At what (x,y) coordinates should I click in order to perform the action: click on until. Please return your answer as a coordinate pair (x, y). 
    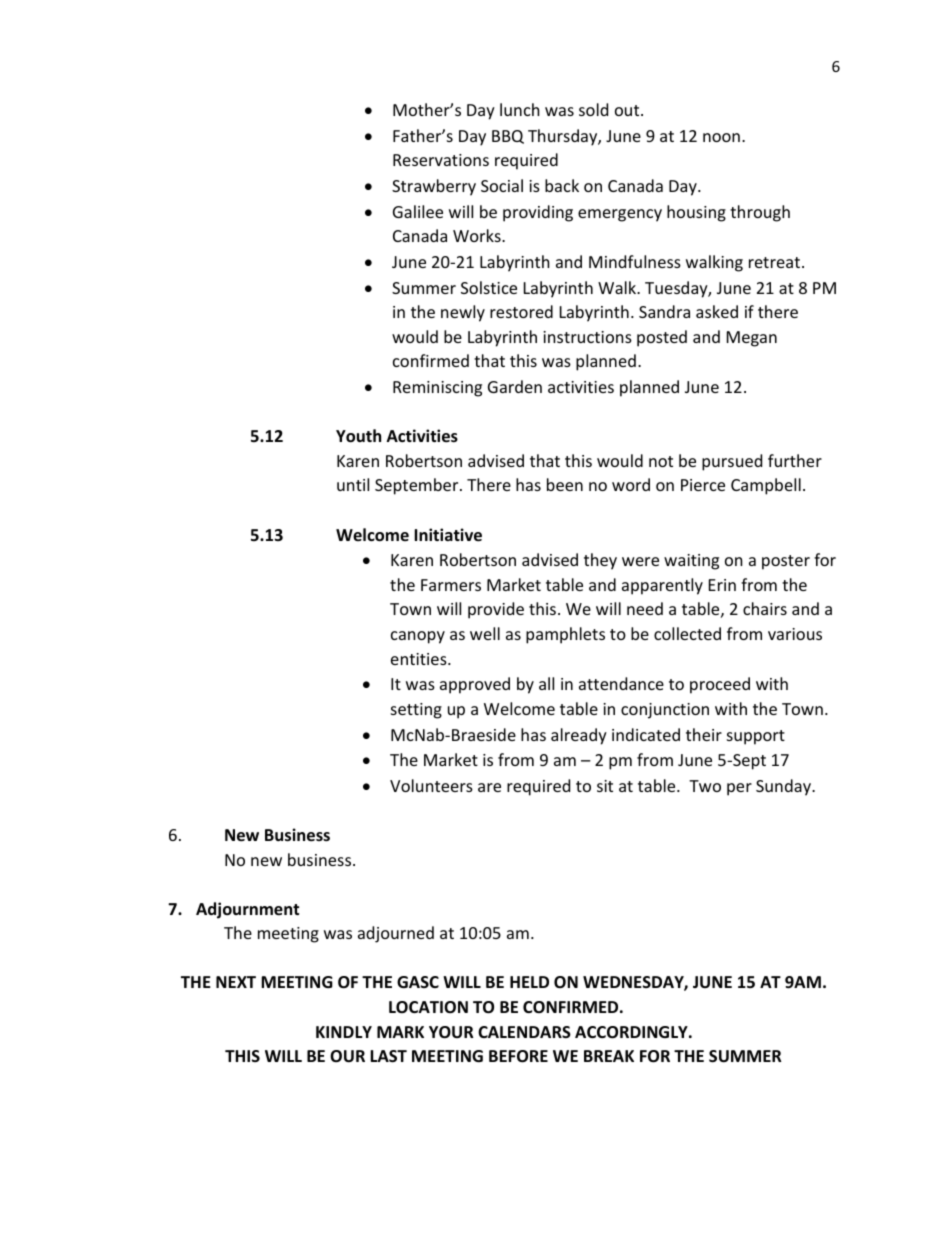
    Looking at the image, I should click on (353, 484).
